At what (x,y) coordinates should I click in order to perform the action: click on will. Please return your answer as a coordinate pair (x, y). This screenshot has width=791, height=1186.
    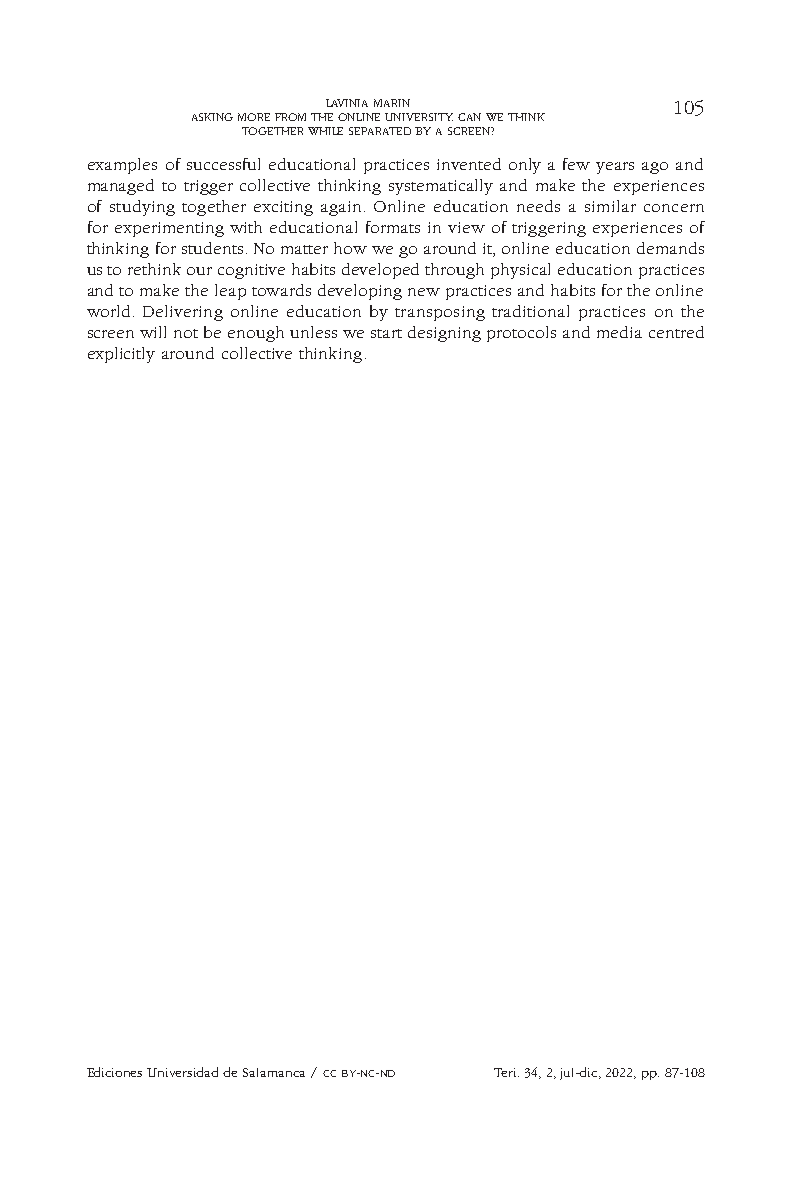
    Looking at the image, I should click on (153, 332).
